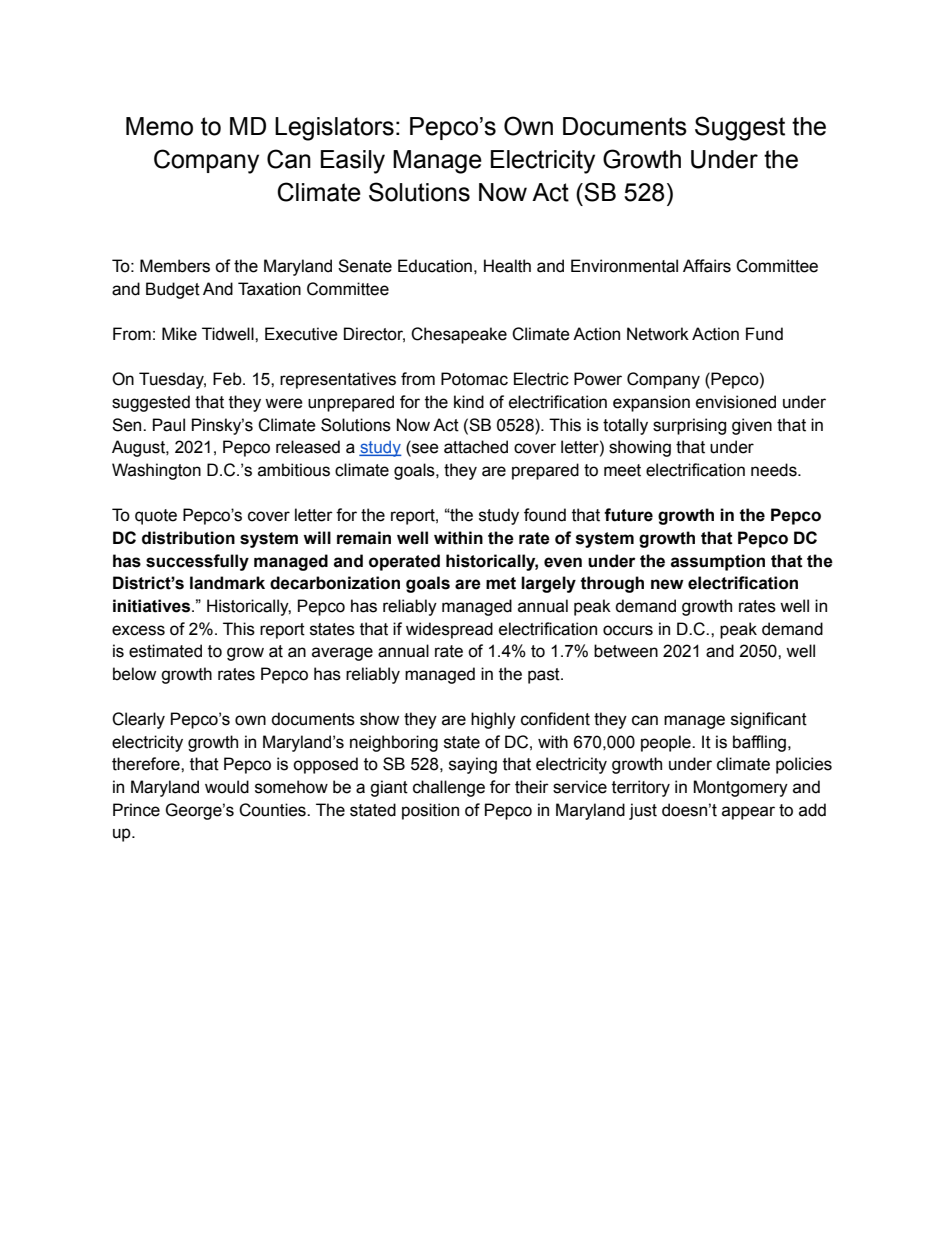 The image size is (952, 1233). I want to click on Memo, so click(159, 126).
